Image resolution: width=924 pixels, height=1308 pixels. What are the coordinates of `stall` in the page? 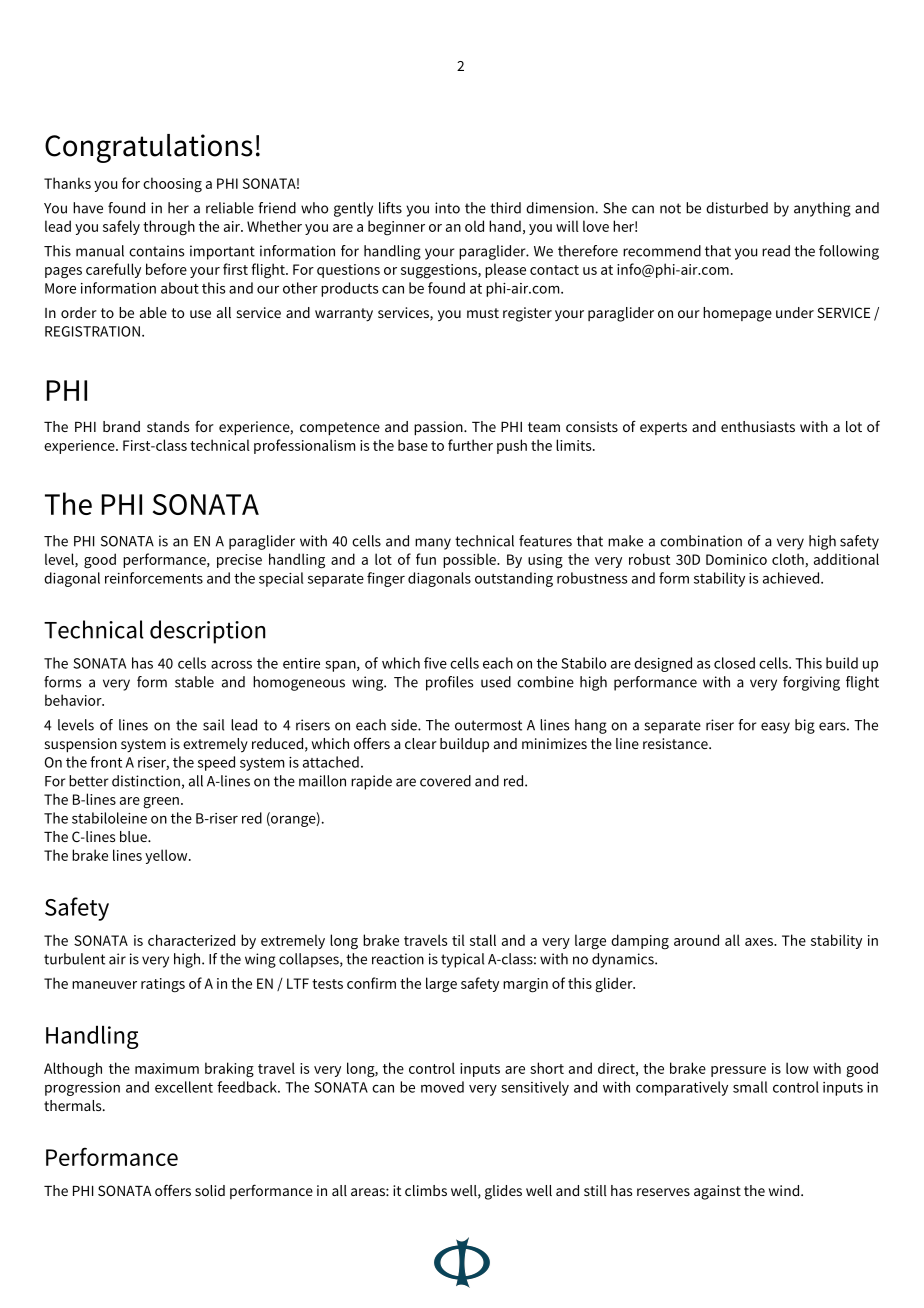 It's located at (483, 940).
